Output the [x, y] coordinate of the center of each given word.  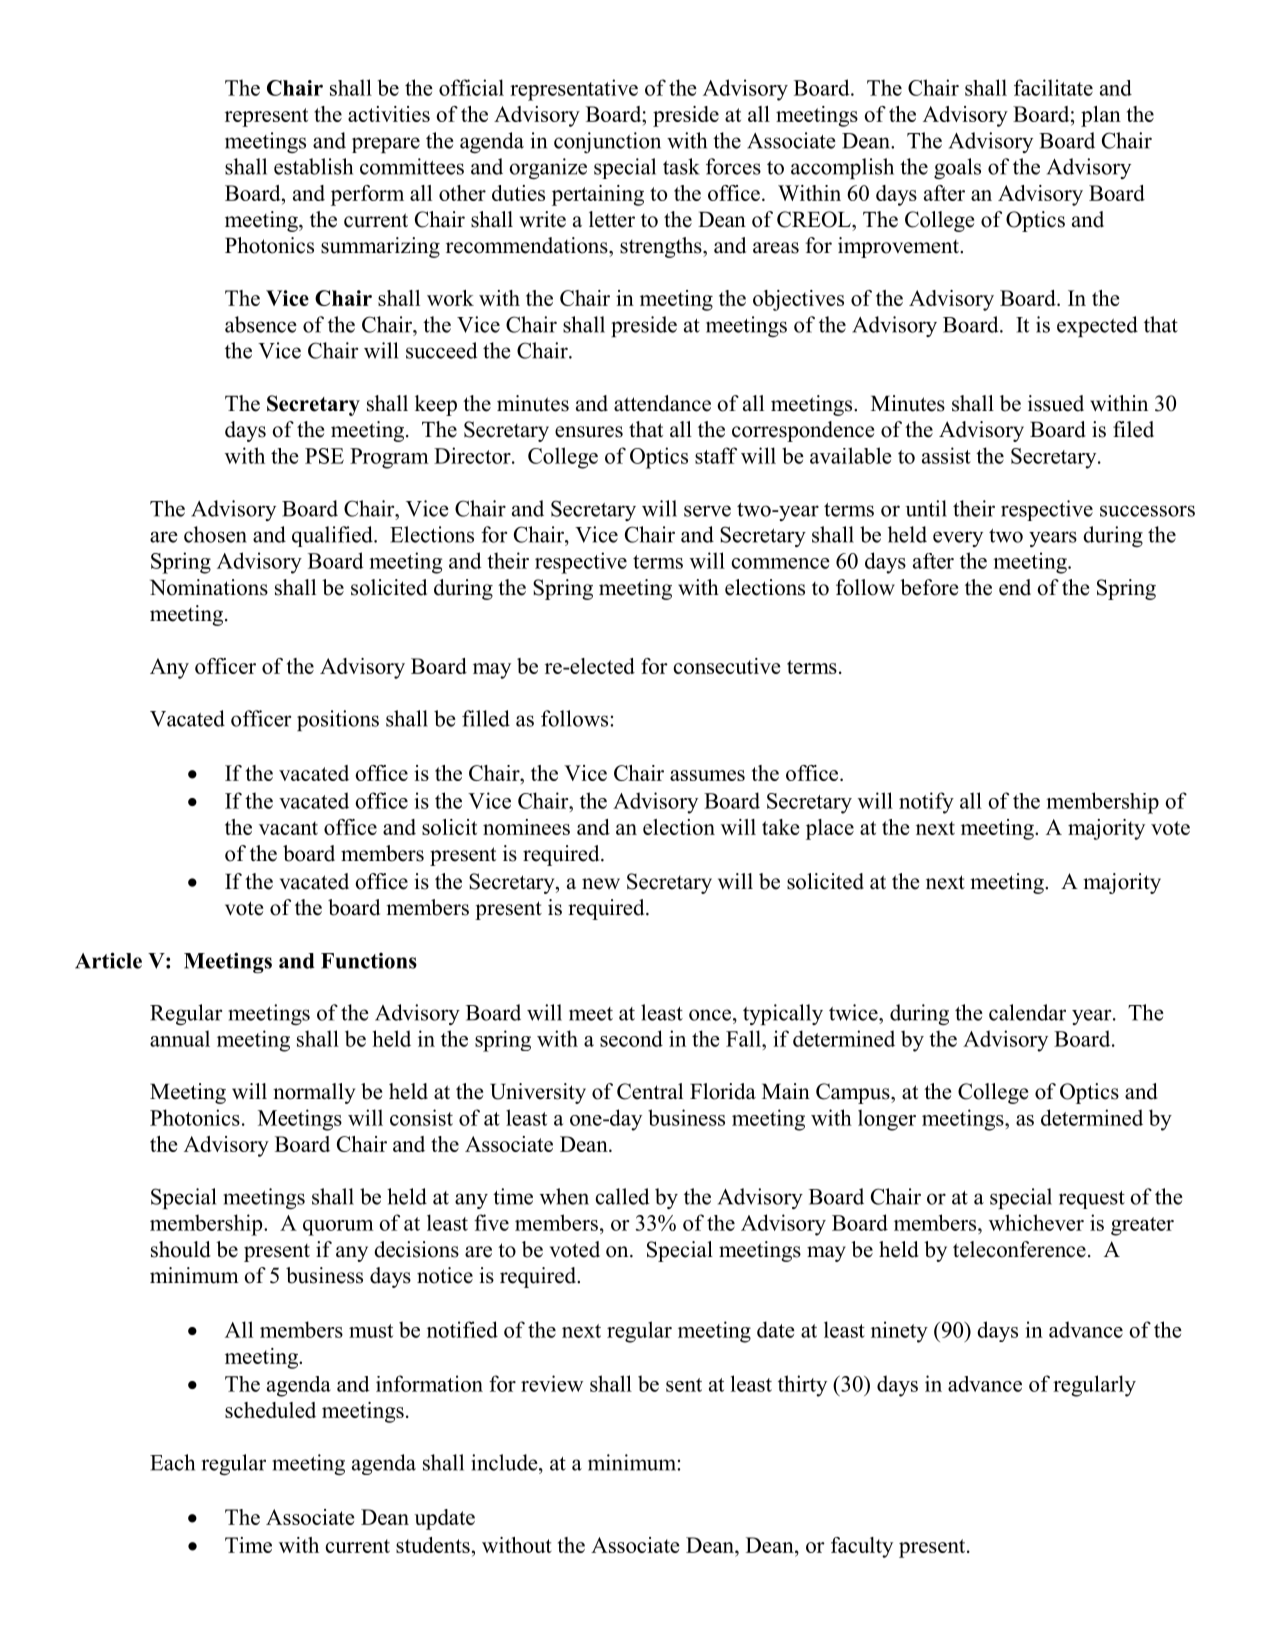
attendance [662, 403]
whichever [1036, 1222]
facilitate [1053, 87]
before [929, 587]
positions [338, 720]
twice [854, 1012]
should [181, 1249]
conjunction [607, 142]
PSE [324, 456]
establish [313, 166]
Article [108, 960]
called [622, 1196]
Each [172, 1462]
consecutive [727, 666]
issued [1056, 403]
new [601, 884]
